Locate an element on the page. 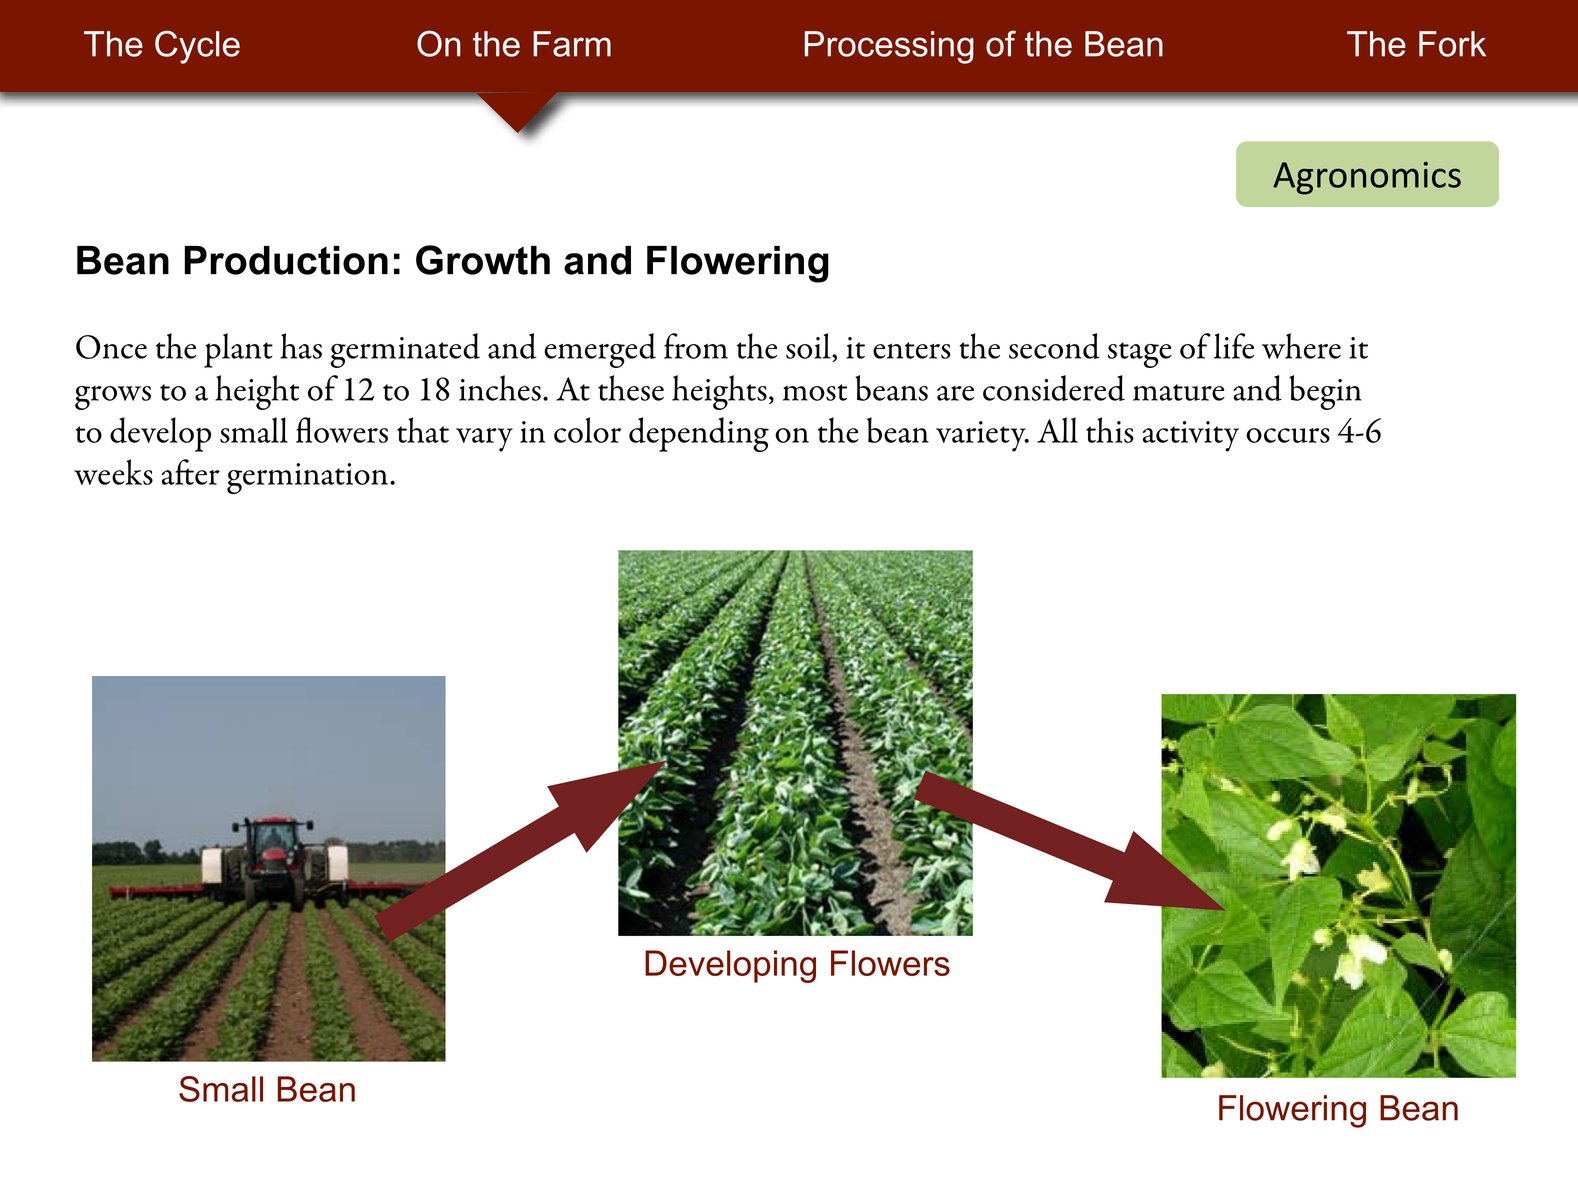 The image size is (1578, 1183). depending is located at coordinates (699, 434).
